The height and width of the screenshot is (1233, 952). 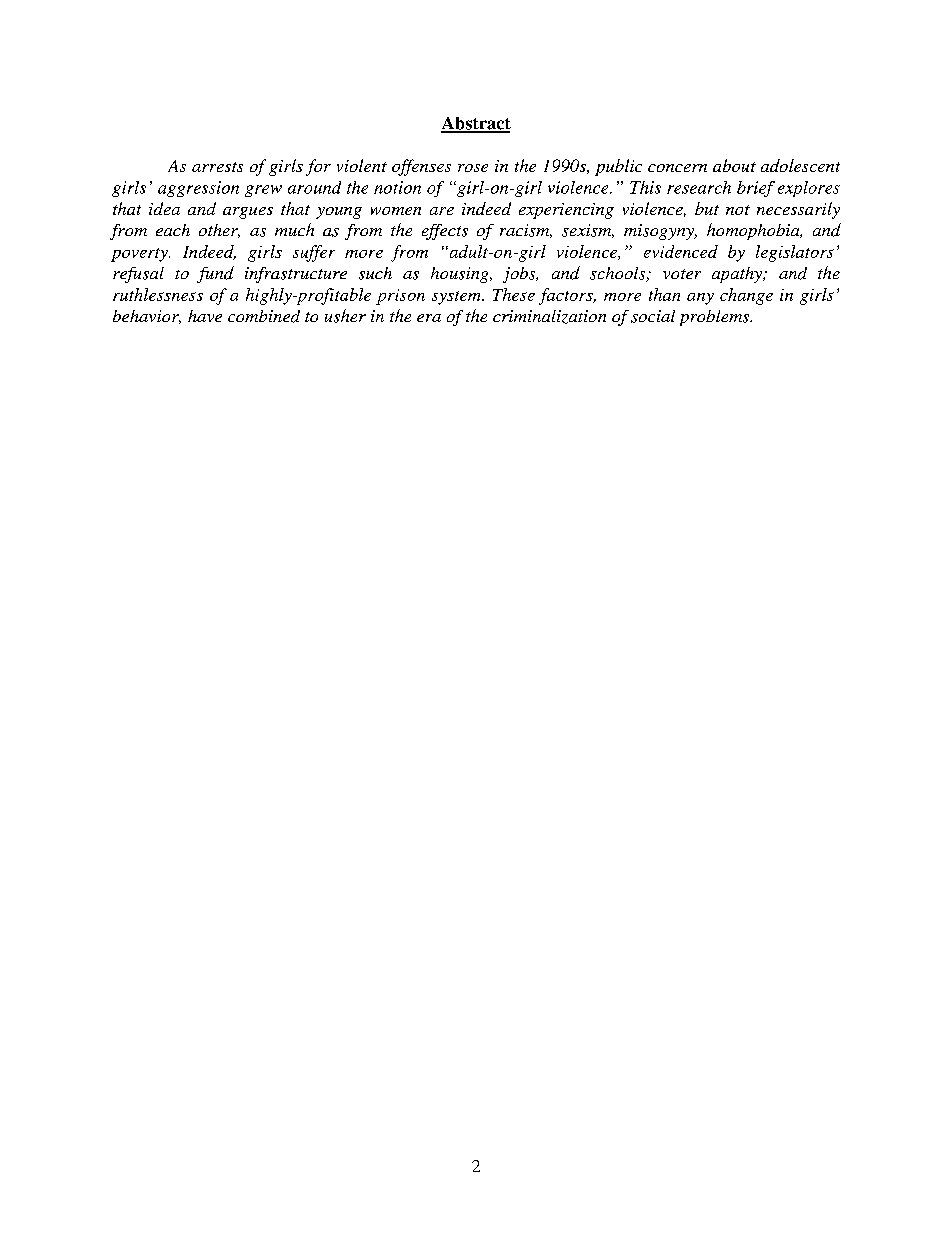 I want to click on about, so click(x=734, y=165).
